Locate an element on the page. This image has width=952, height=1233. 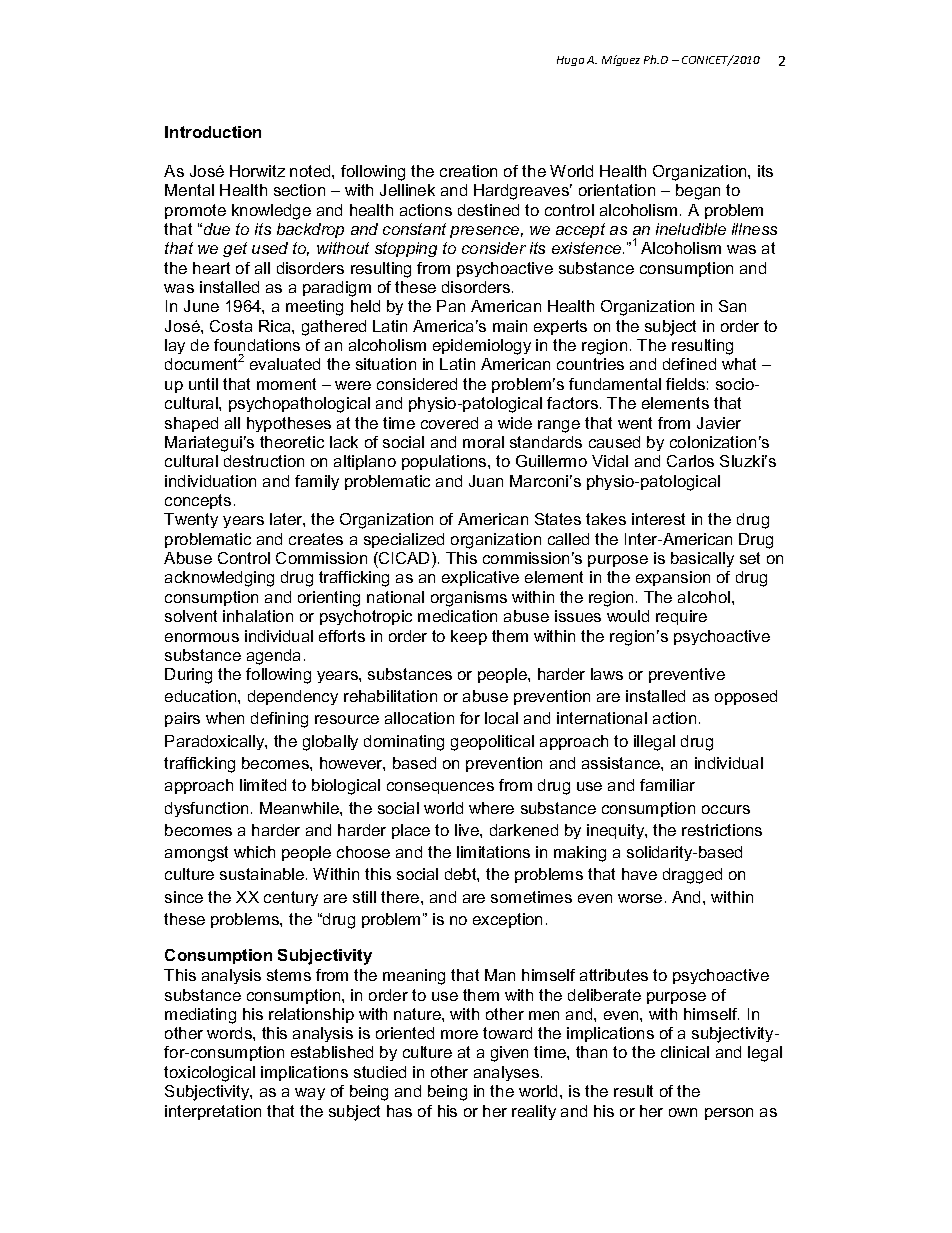
acknowledging is located at coordinates (219, 579).
